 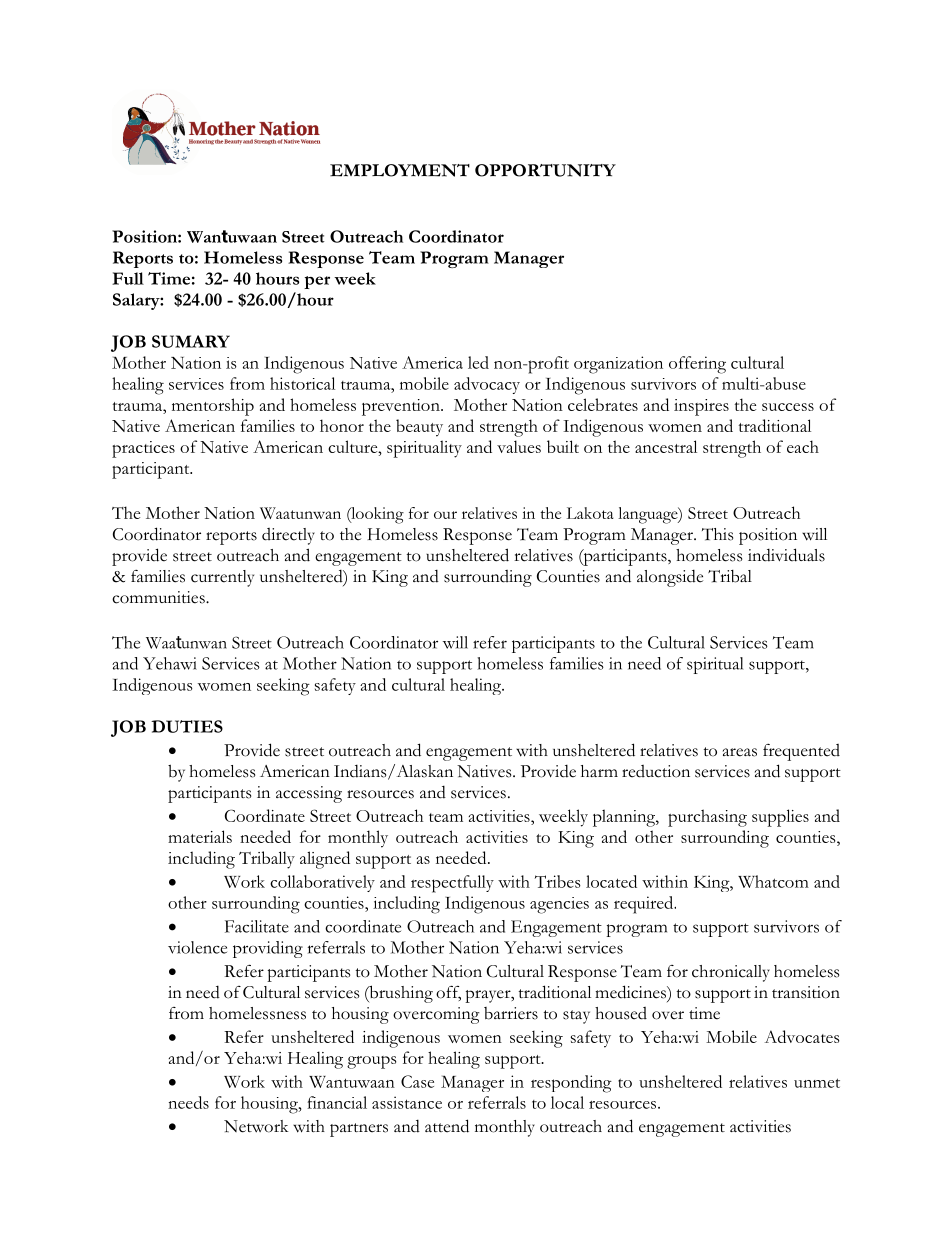 What do you see at coordinates (213, 407) in the page?
I see `mentorship` at bounding box center [213, 407].
